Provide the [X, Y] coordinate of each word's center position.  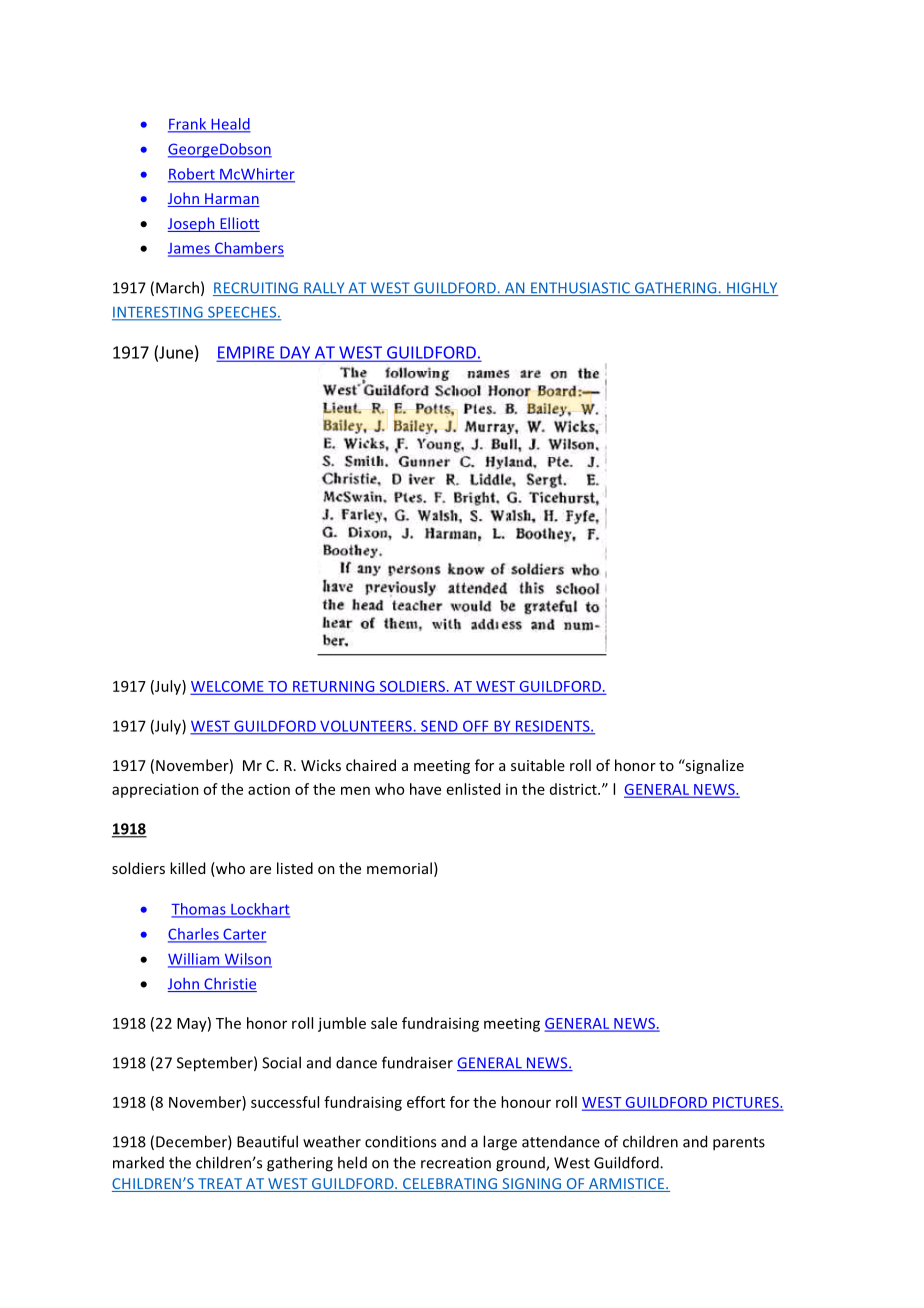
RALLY [324, 289]
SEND [439, 727]
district [574, 789]
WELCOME [228, 687]
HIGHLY [751, 289]
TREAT [220, 1185]
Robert [192, 175]
